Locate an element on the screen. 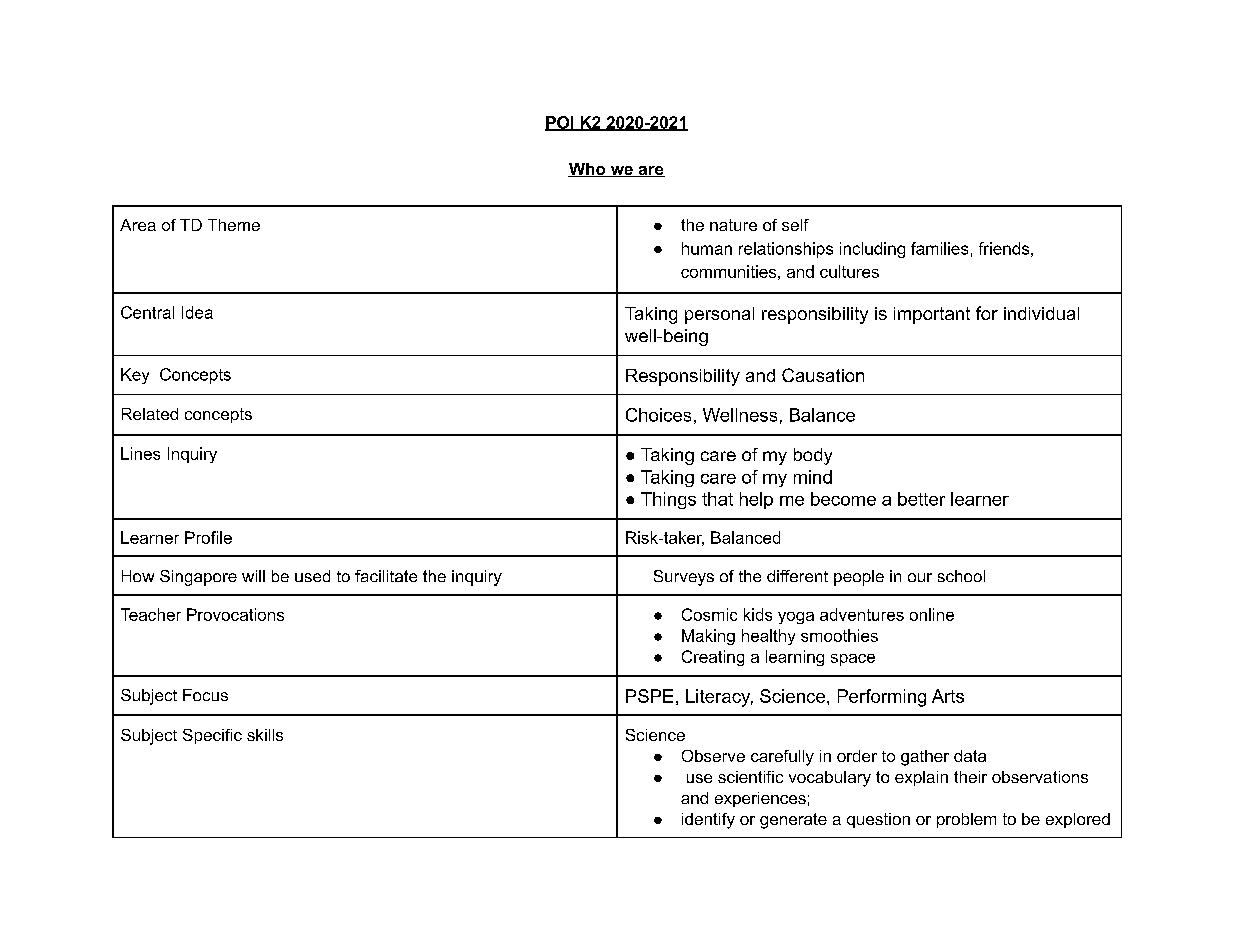  school is located at coordinates (961, 576).
